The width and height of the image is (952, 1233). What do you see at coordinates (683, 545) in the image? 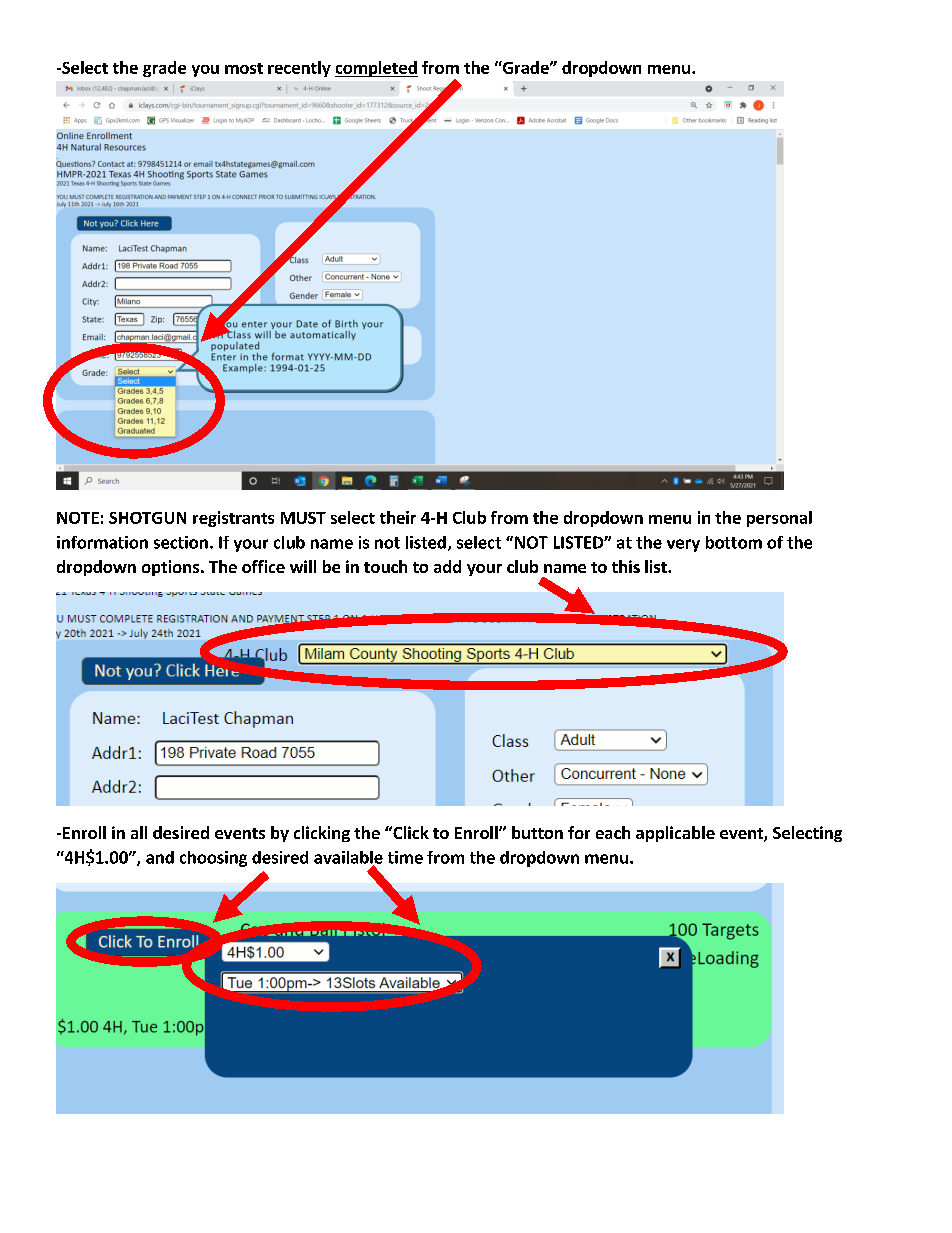
I see `very` at bounding box center [683, 545].
